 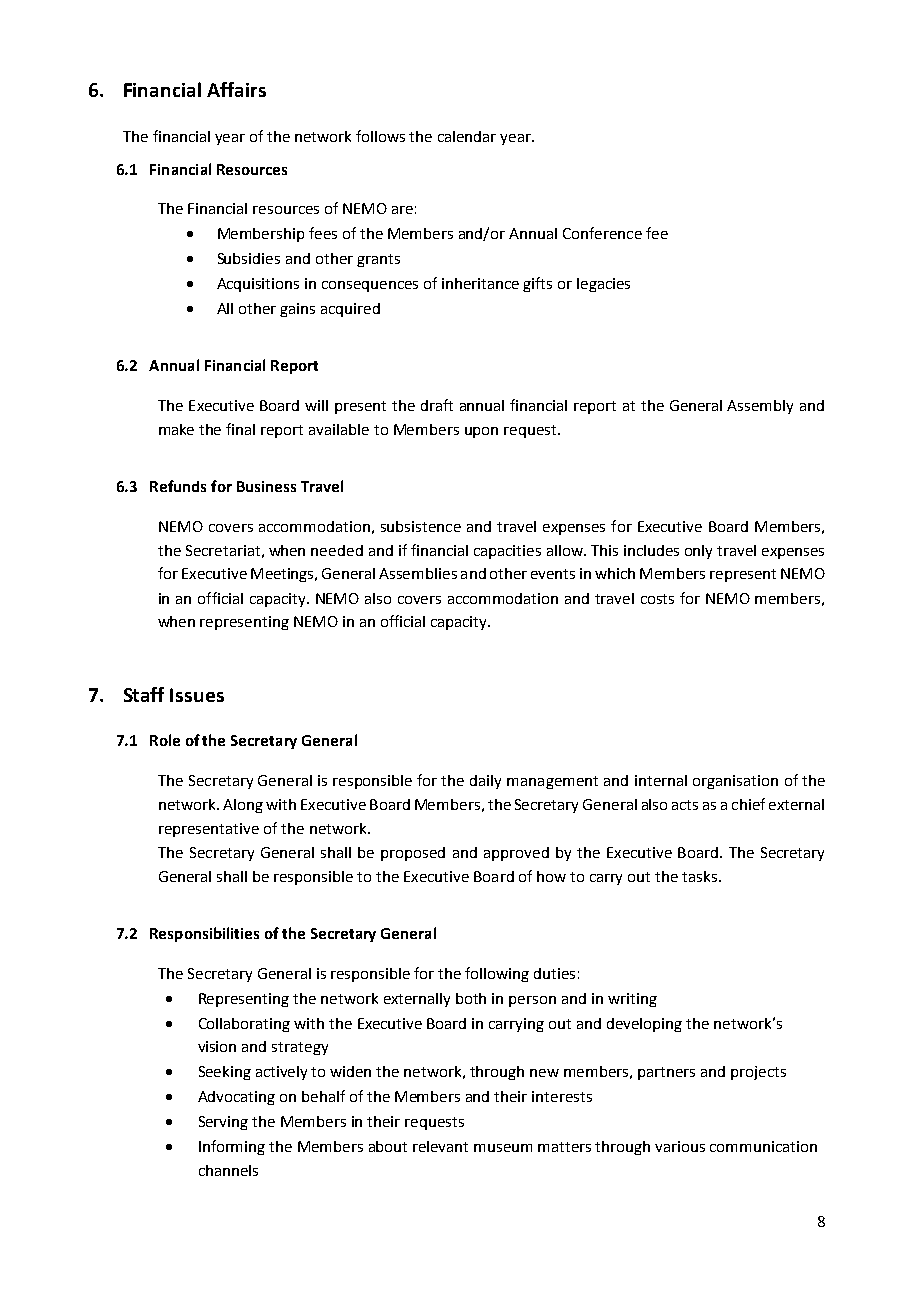 I want to click on Conference, so click(x=602, y=233).
